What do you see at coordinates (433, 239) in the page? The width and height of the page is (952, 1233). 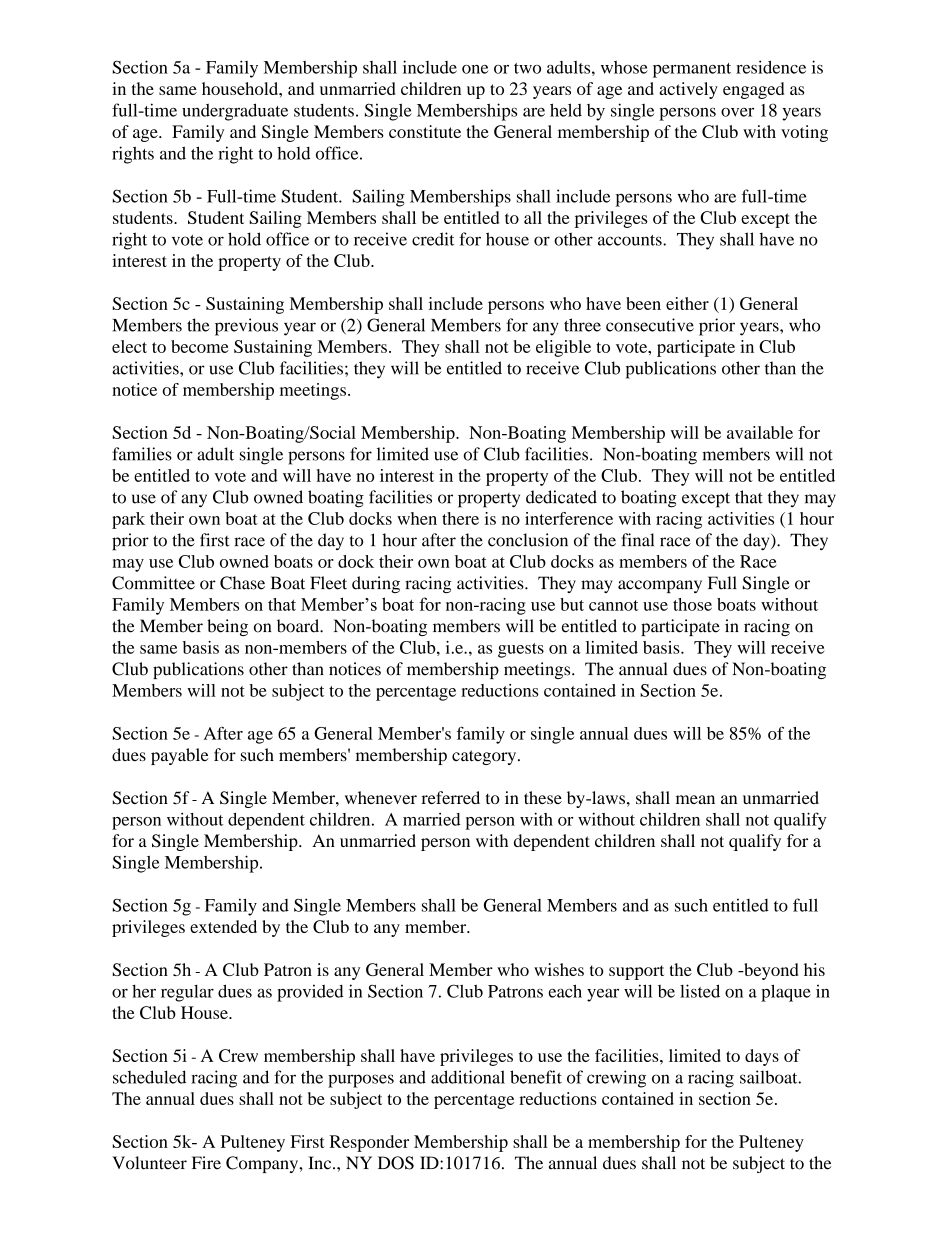 I see `credit` at bounding box center [433, 239].
